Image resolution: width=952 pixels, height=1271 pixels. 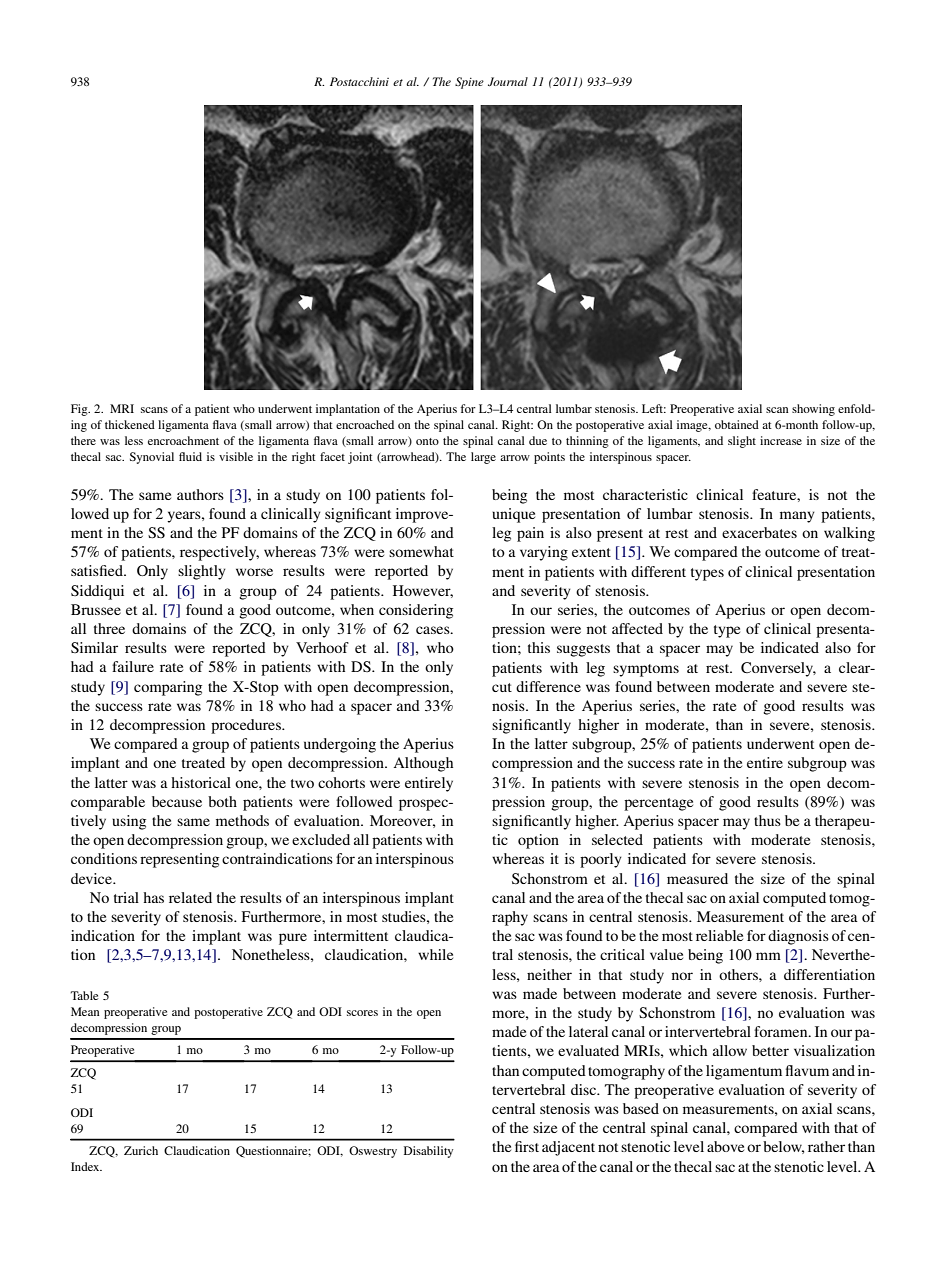 I want to click on because, so click(x=177, y=801).
